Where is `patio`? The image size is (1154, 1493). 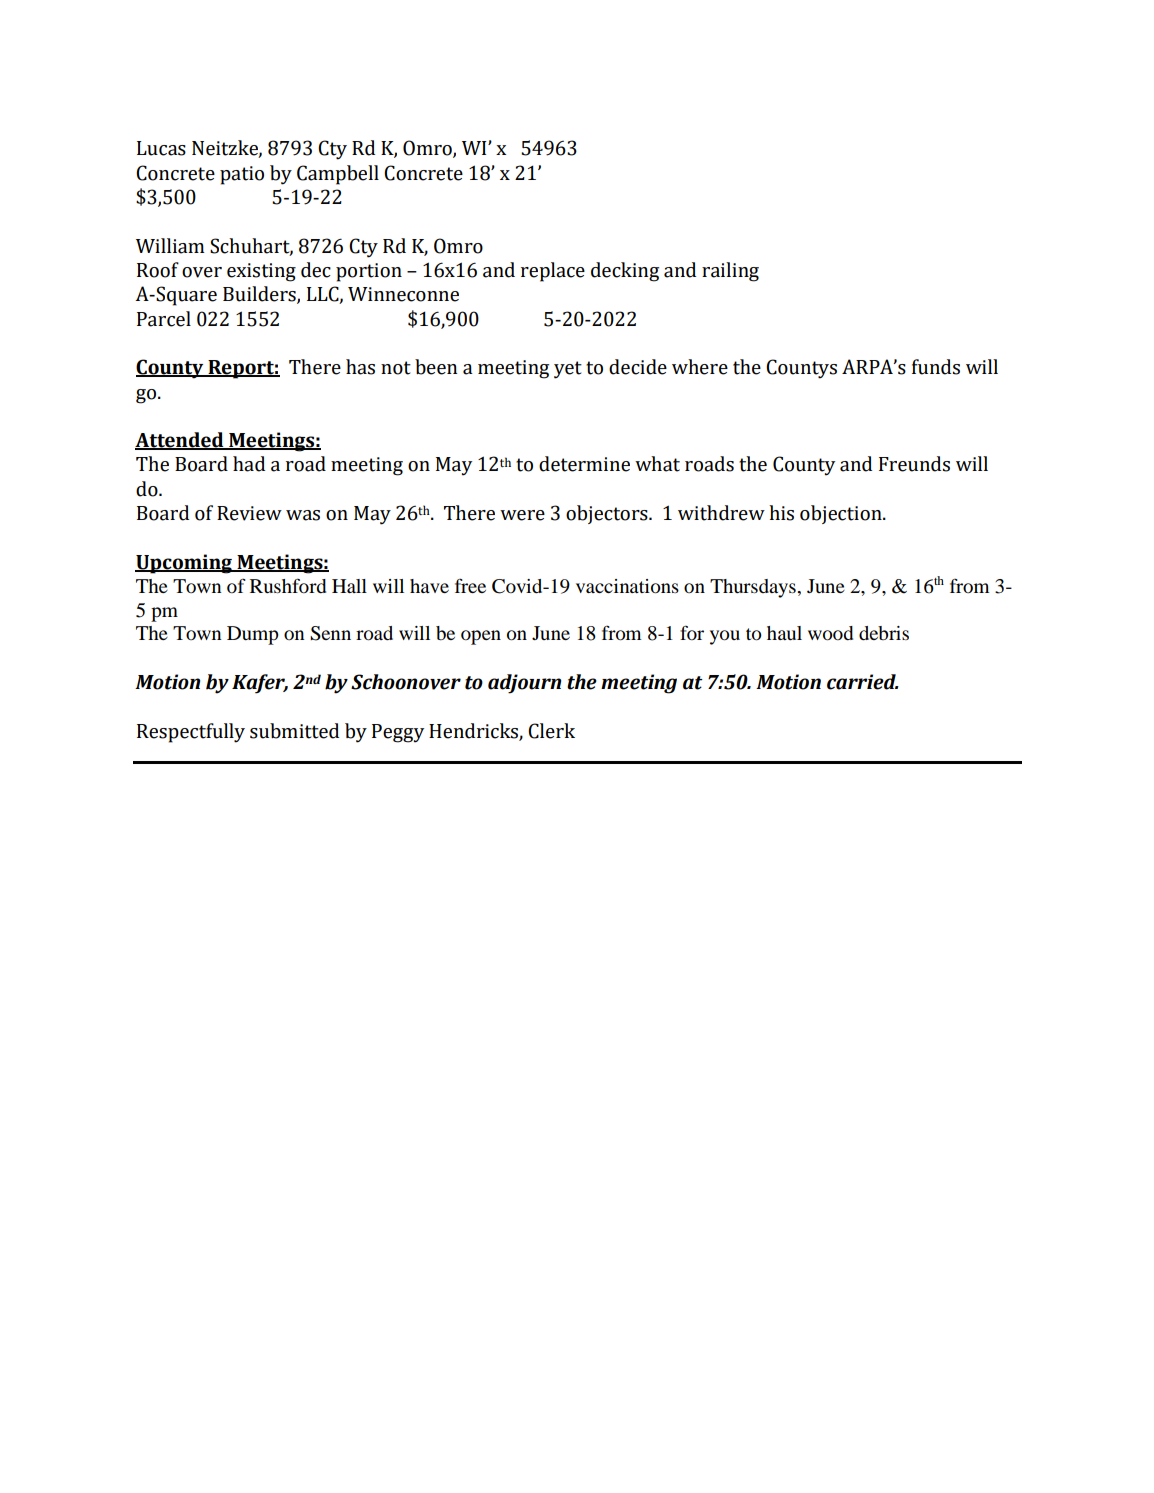 patio is located at coordinates (242, 175).
